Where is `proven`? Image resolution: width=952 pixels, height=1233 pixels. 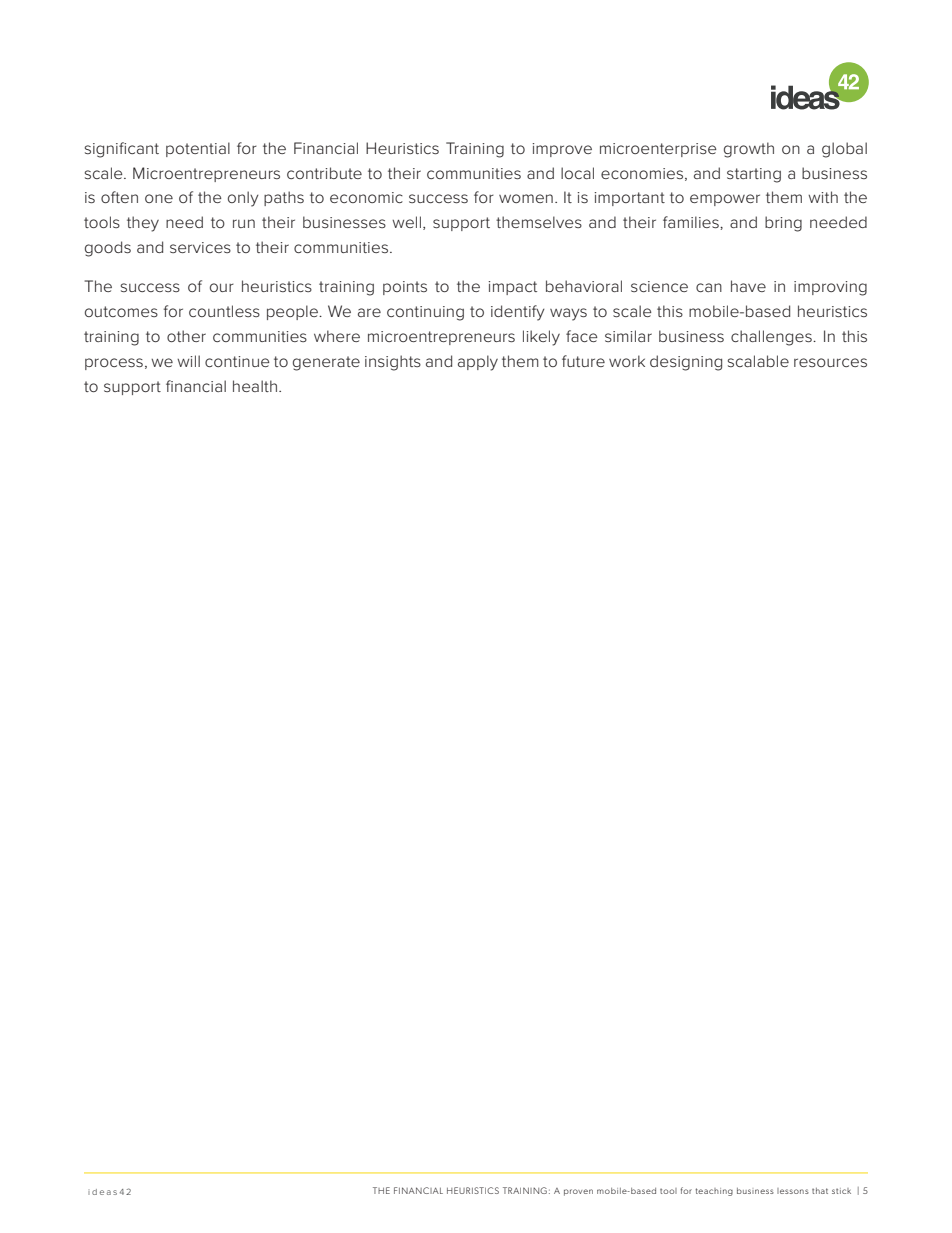 proven is located at coordinates (578, 1192).
